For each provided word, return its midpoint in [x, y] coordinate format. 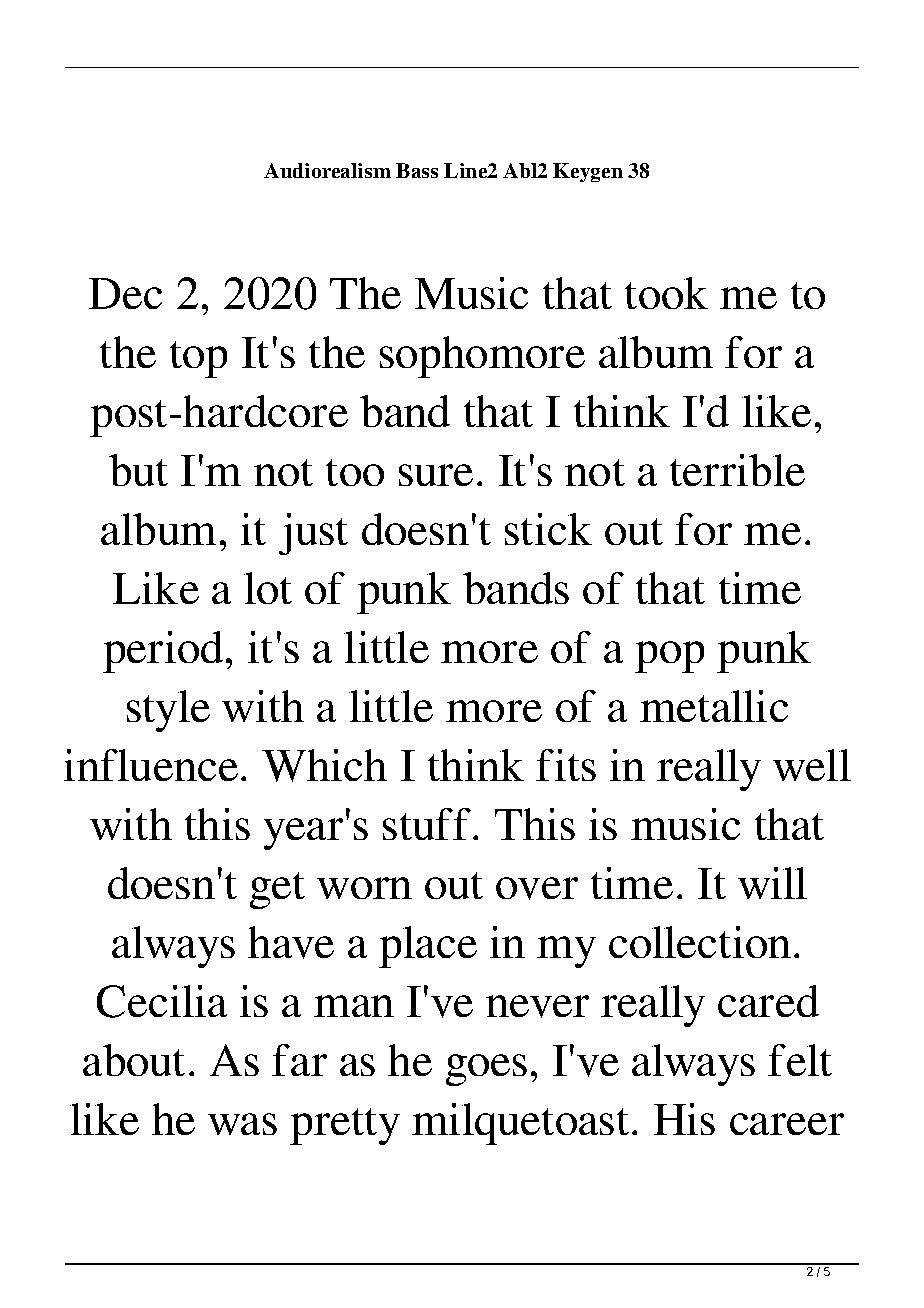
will [772, 883]
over [537, 888]
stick [548, 529]
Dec [125, 293]
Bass [417, 170]
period [163, 652]
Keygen [588, 172]
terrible [737, 470]
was [242, 1124]
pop [669, 657]
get [277, 890]
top [198, 359]
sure [436, 475]
